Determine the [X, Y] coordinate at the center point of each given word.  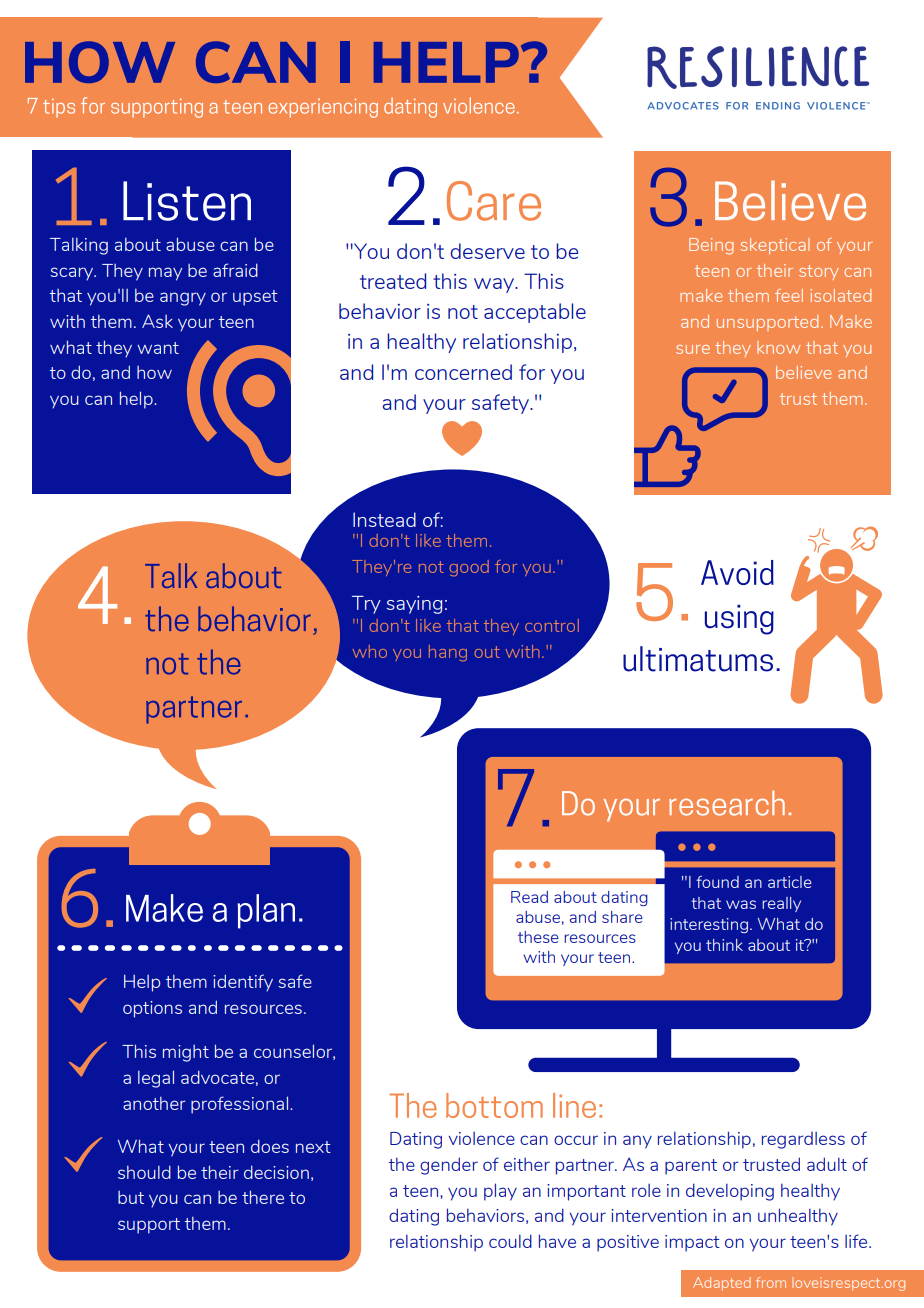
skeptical [774, 246]
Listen [187, 201]
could [510, 1241]
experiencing [323, 108]
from [771, 1282]
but [131, 1197]
